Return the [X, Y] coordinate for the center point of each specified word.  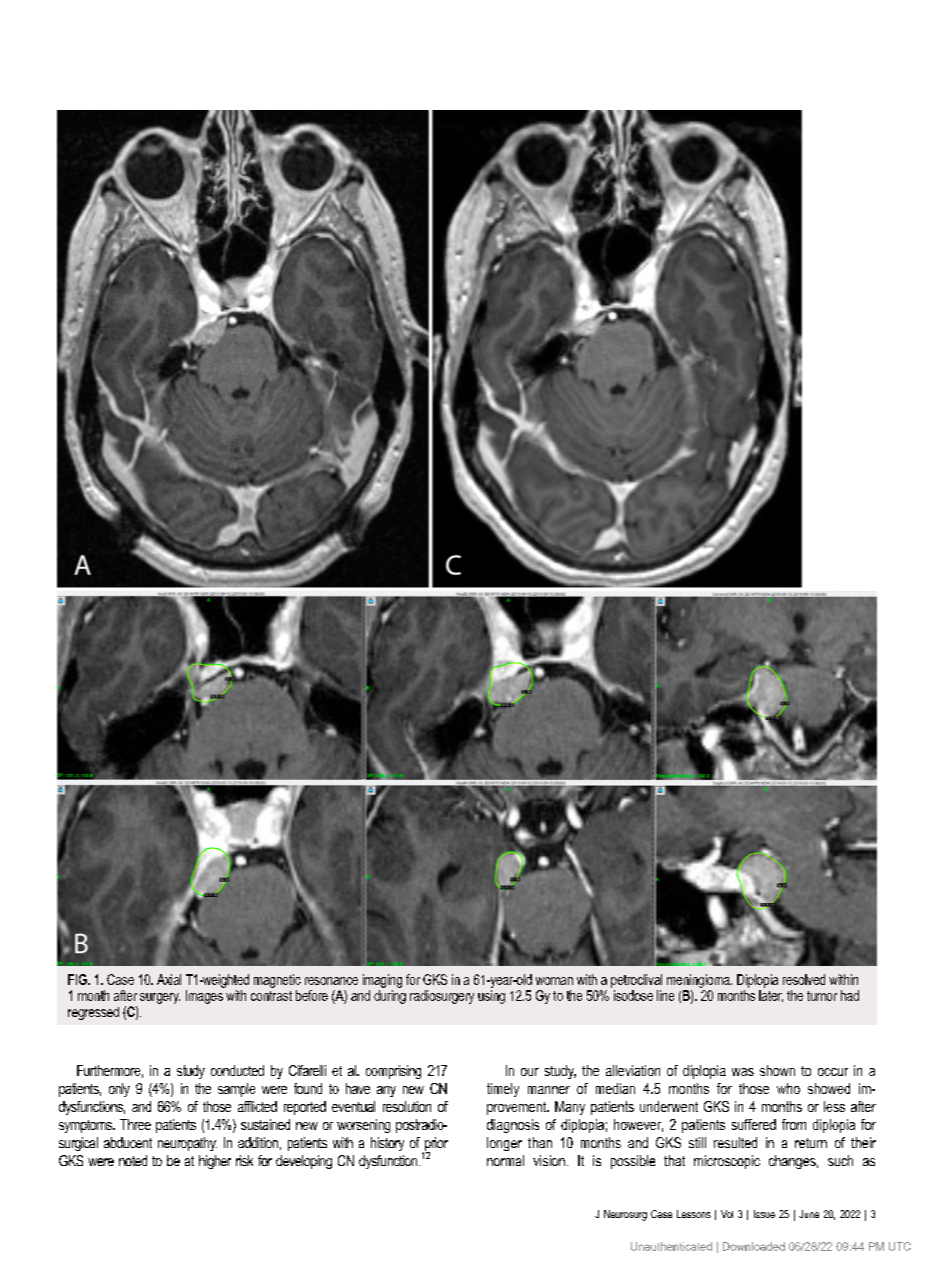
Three [135, 1124]
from [794, 1124]
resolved [804, 979]
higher [215, 1162]
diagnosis [513, 1126]
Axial [169, 979]
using [491, 997]
